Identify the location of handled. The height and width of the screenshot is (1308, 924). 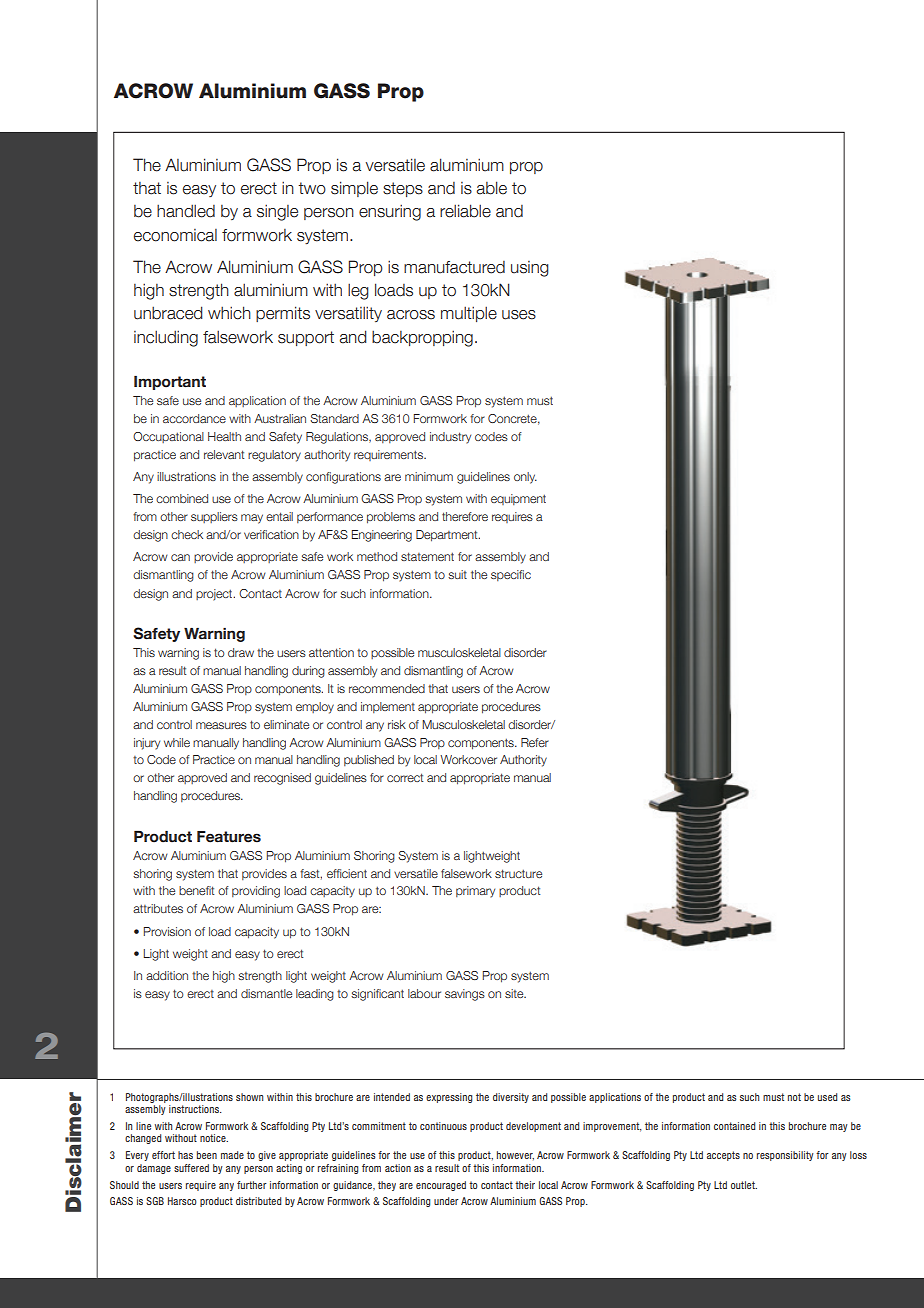
(186, 211).
